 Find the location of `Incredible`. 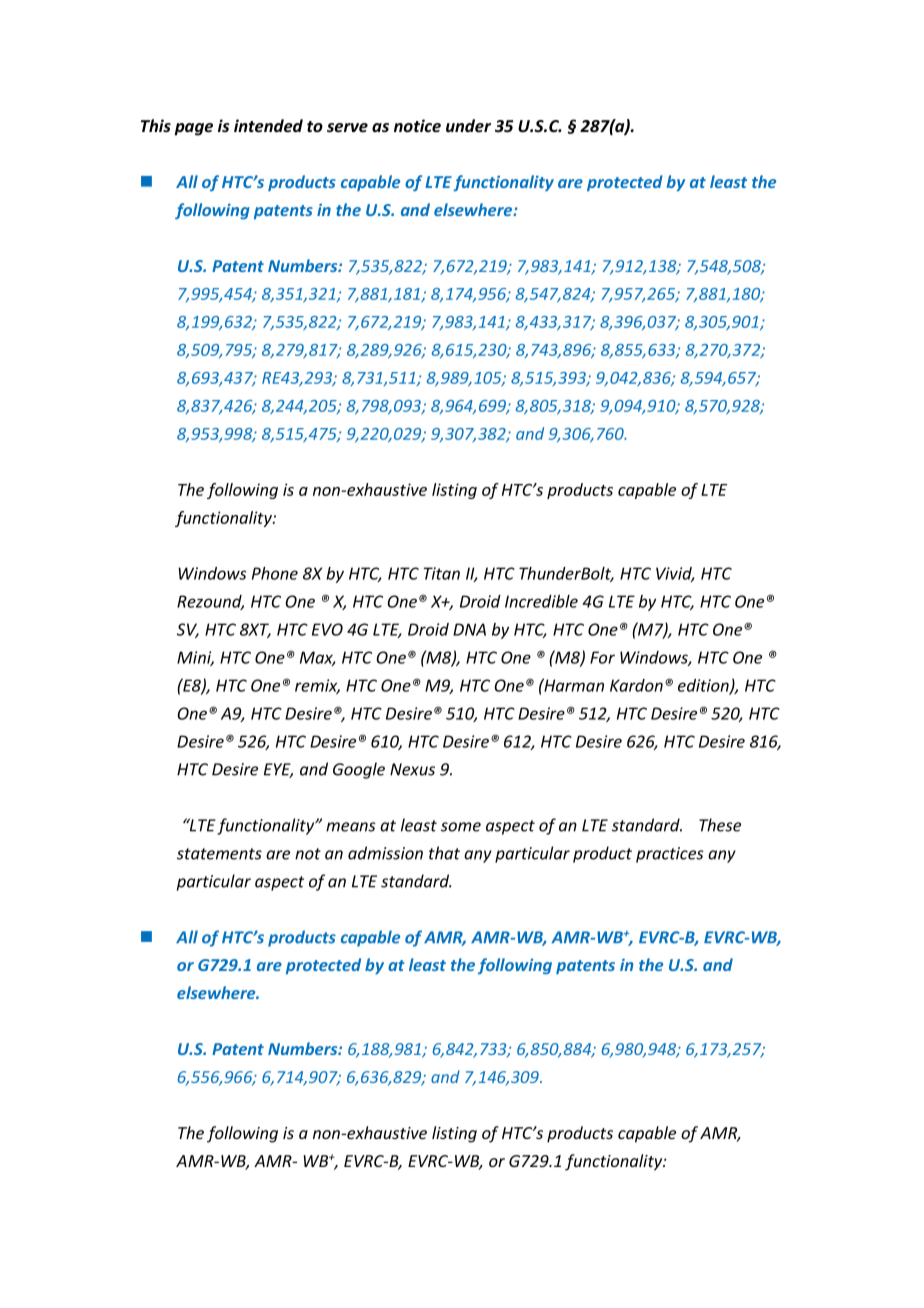

Incredible is located at coordinates (541, 601).
